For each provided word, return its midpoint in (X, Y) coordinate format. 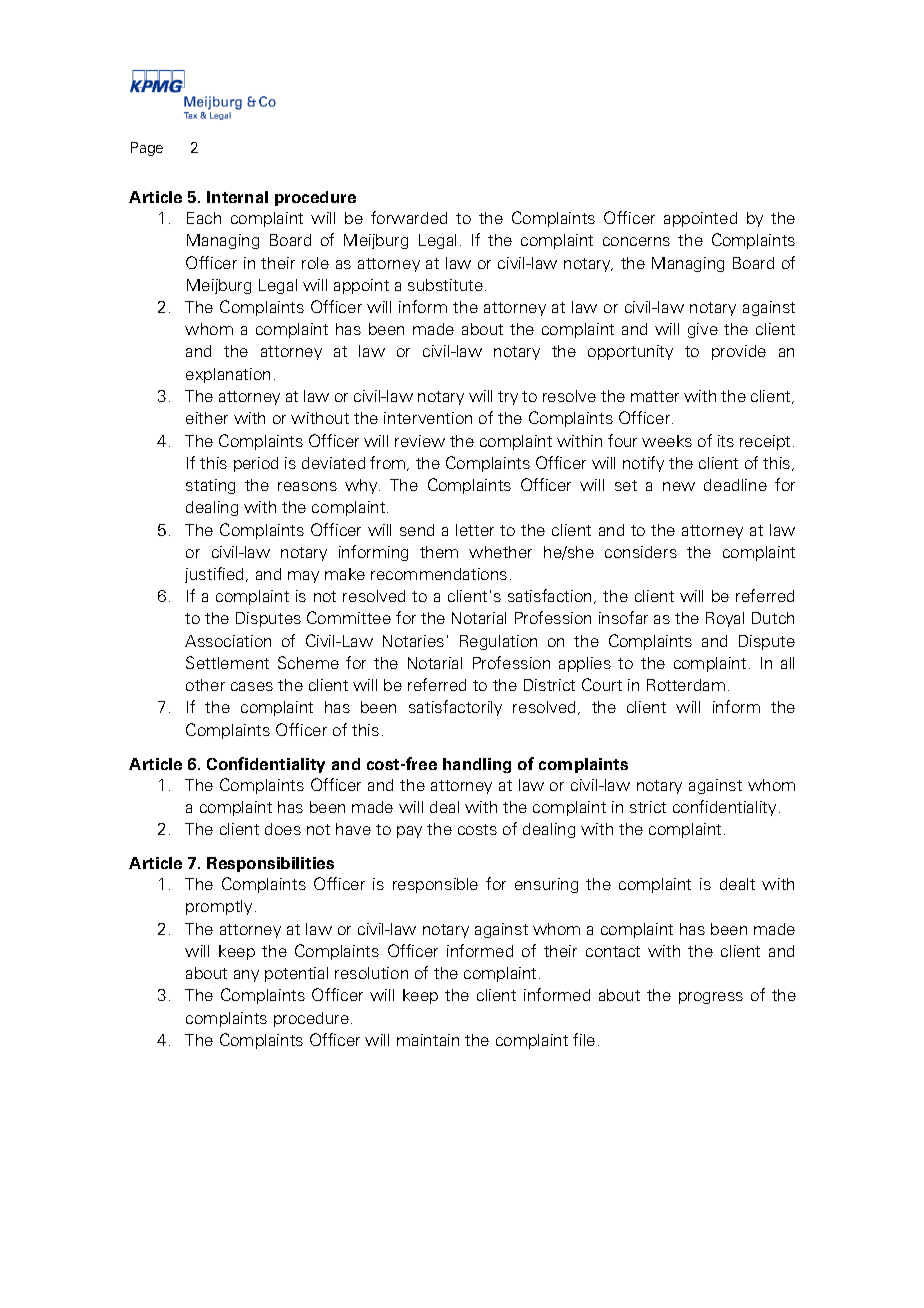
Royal (725, 619)
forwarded (409, 217)
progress (711, 998)
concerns (636, 241)
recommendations (439, 574)
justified (216, 575)
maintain (428, 1040)
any (246, 976)
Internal (237, 197)
